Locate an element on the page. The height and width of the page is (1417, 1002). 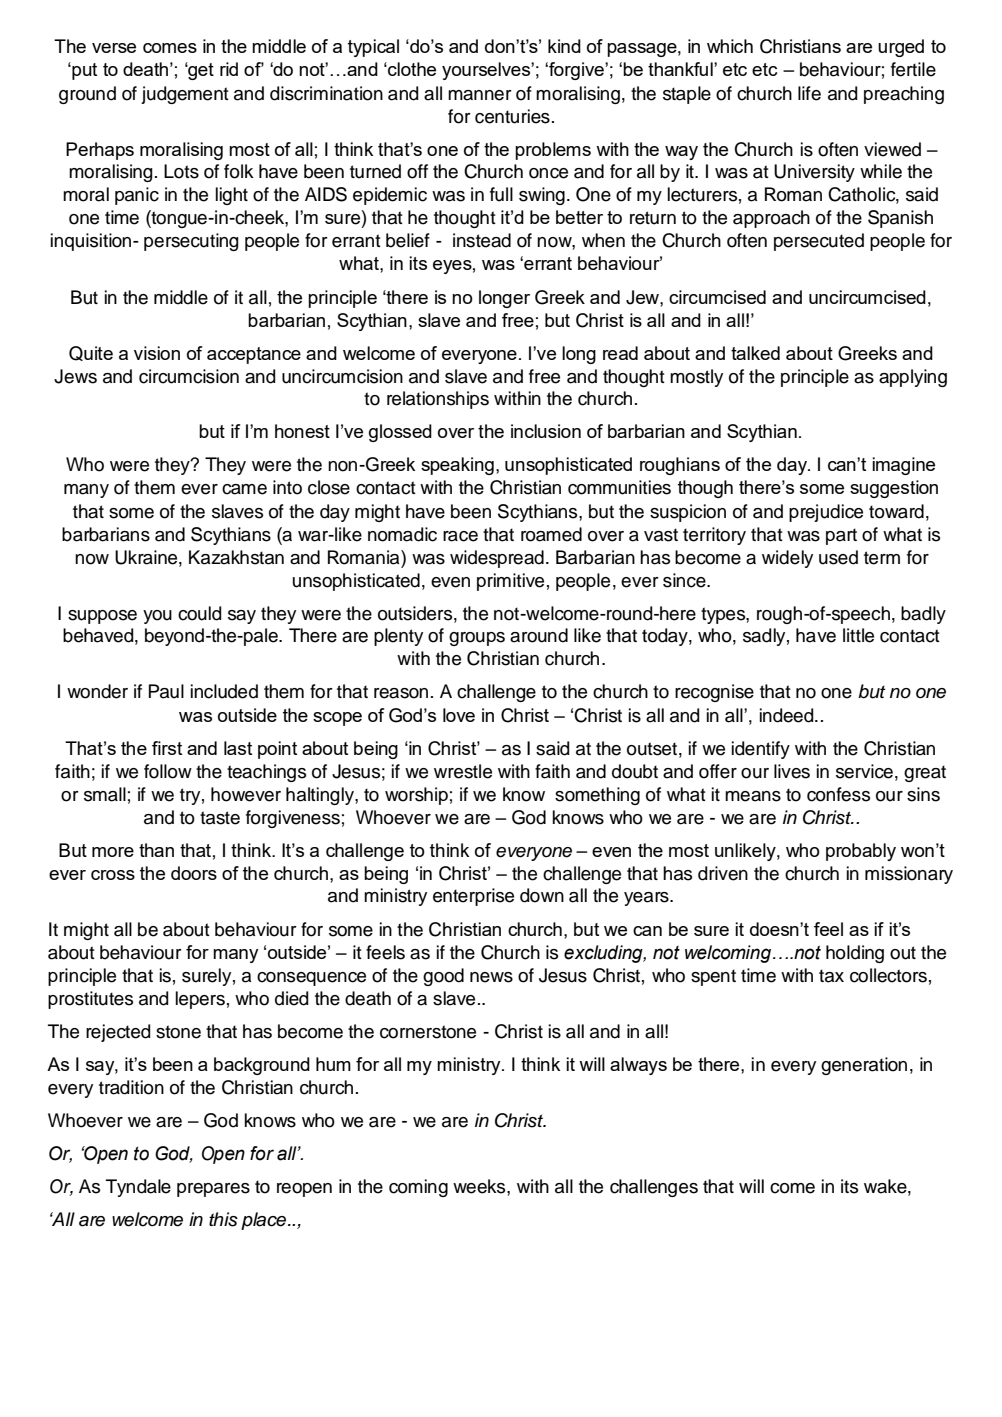
prepares is located at coordinates (213, 1190).
